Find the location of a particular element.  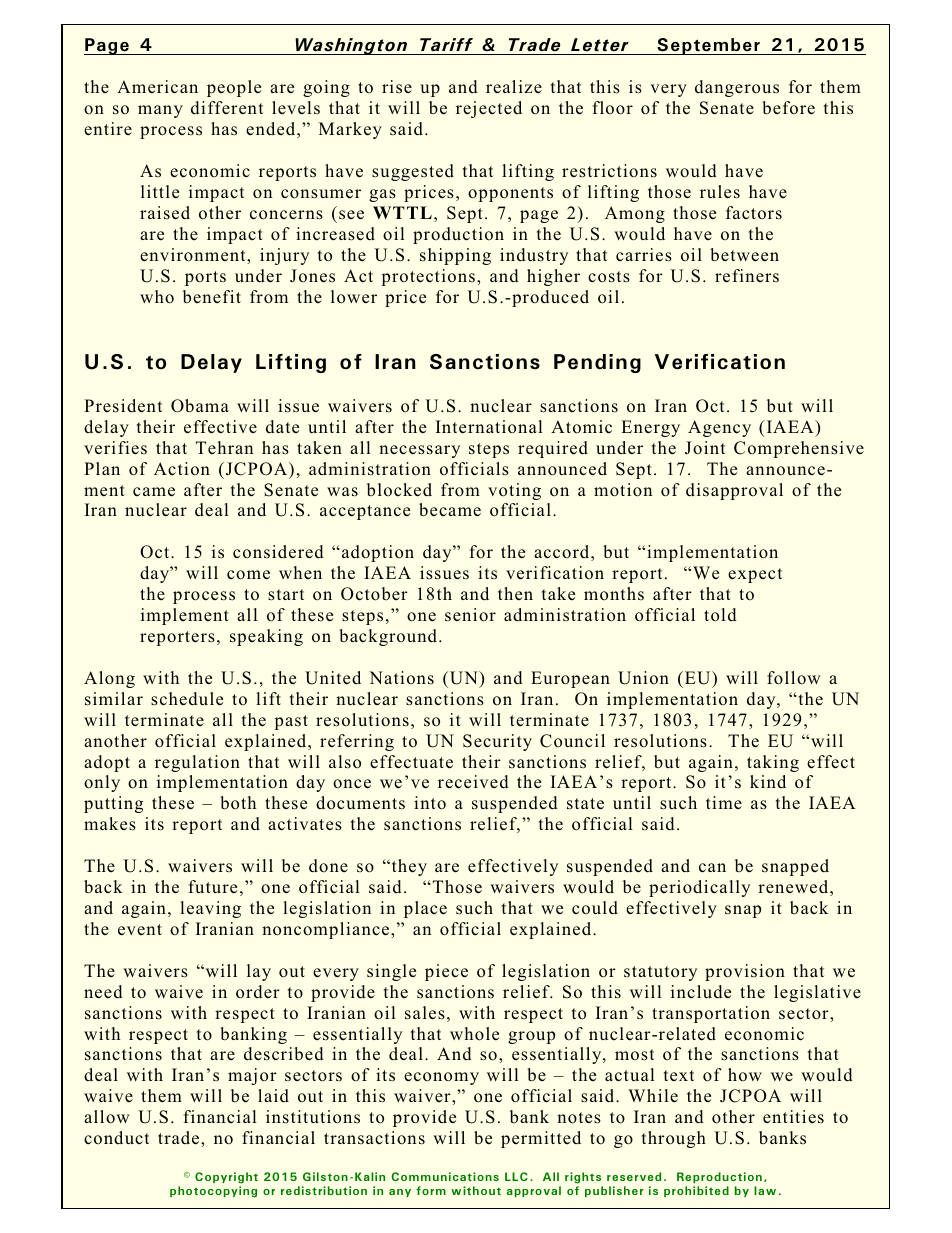

Copyright is located at coordinates (226, 1178).
